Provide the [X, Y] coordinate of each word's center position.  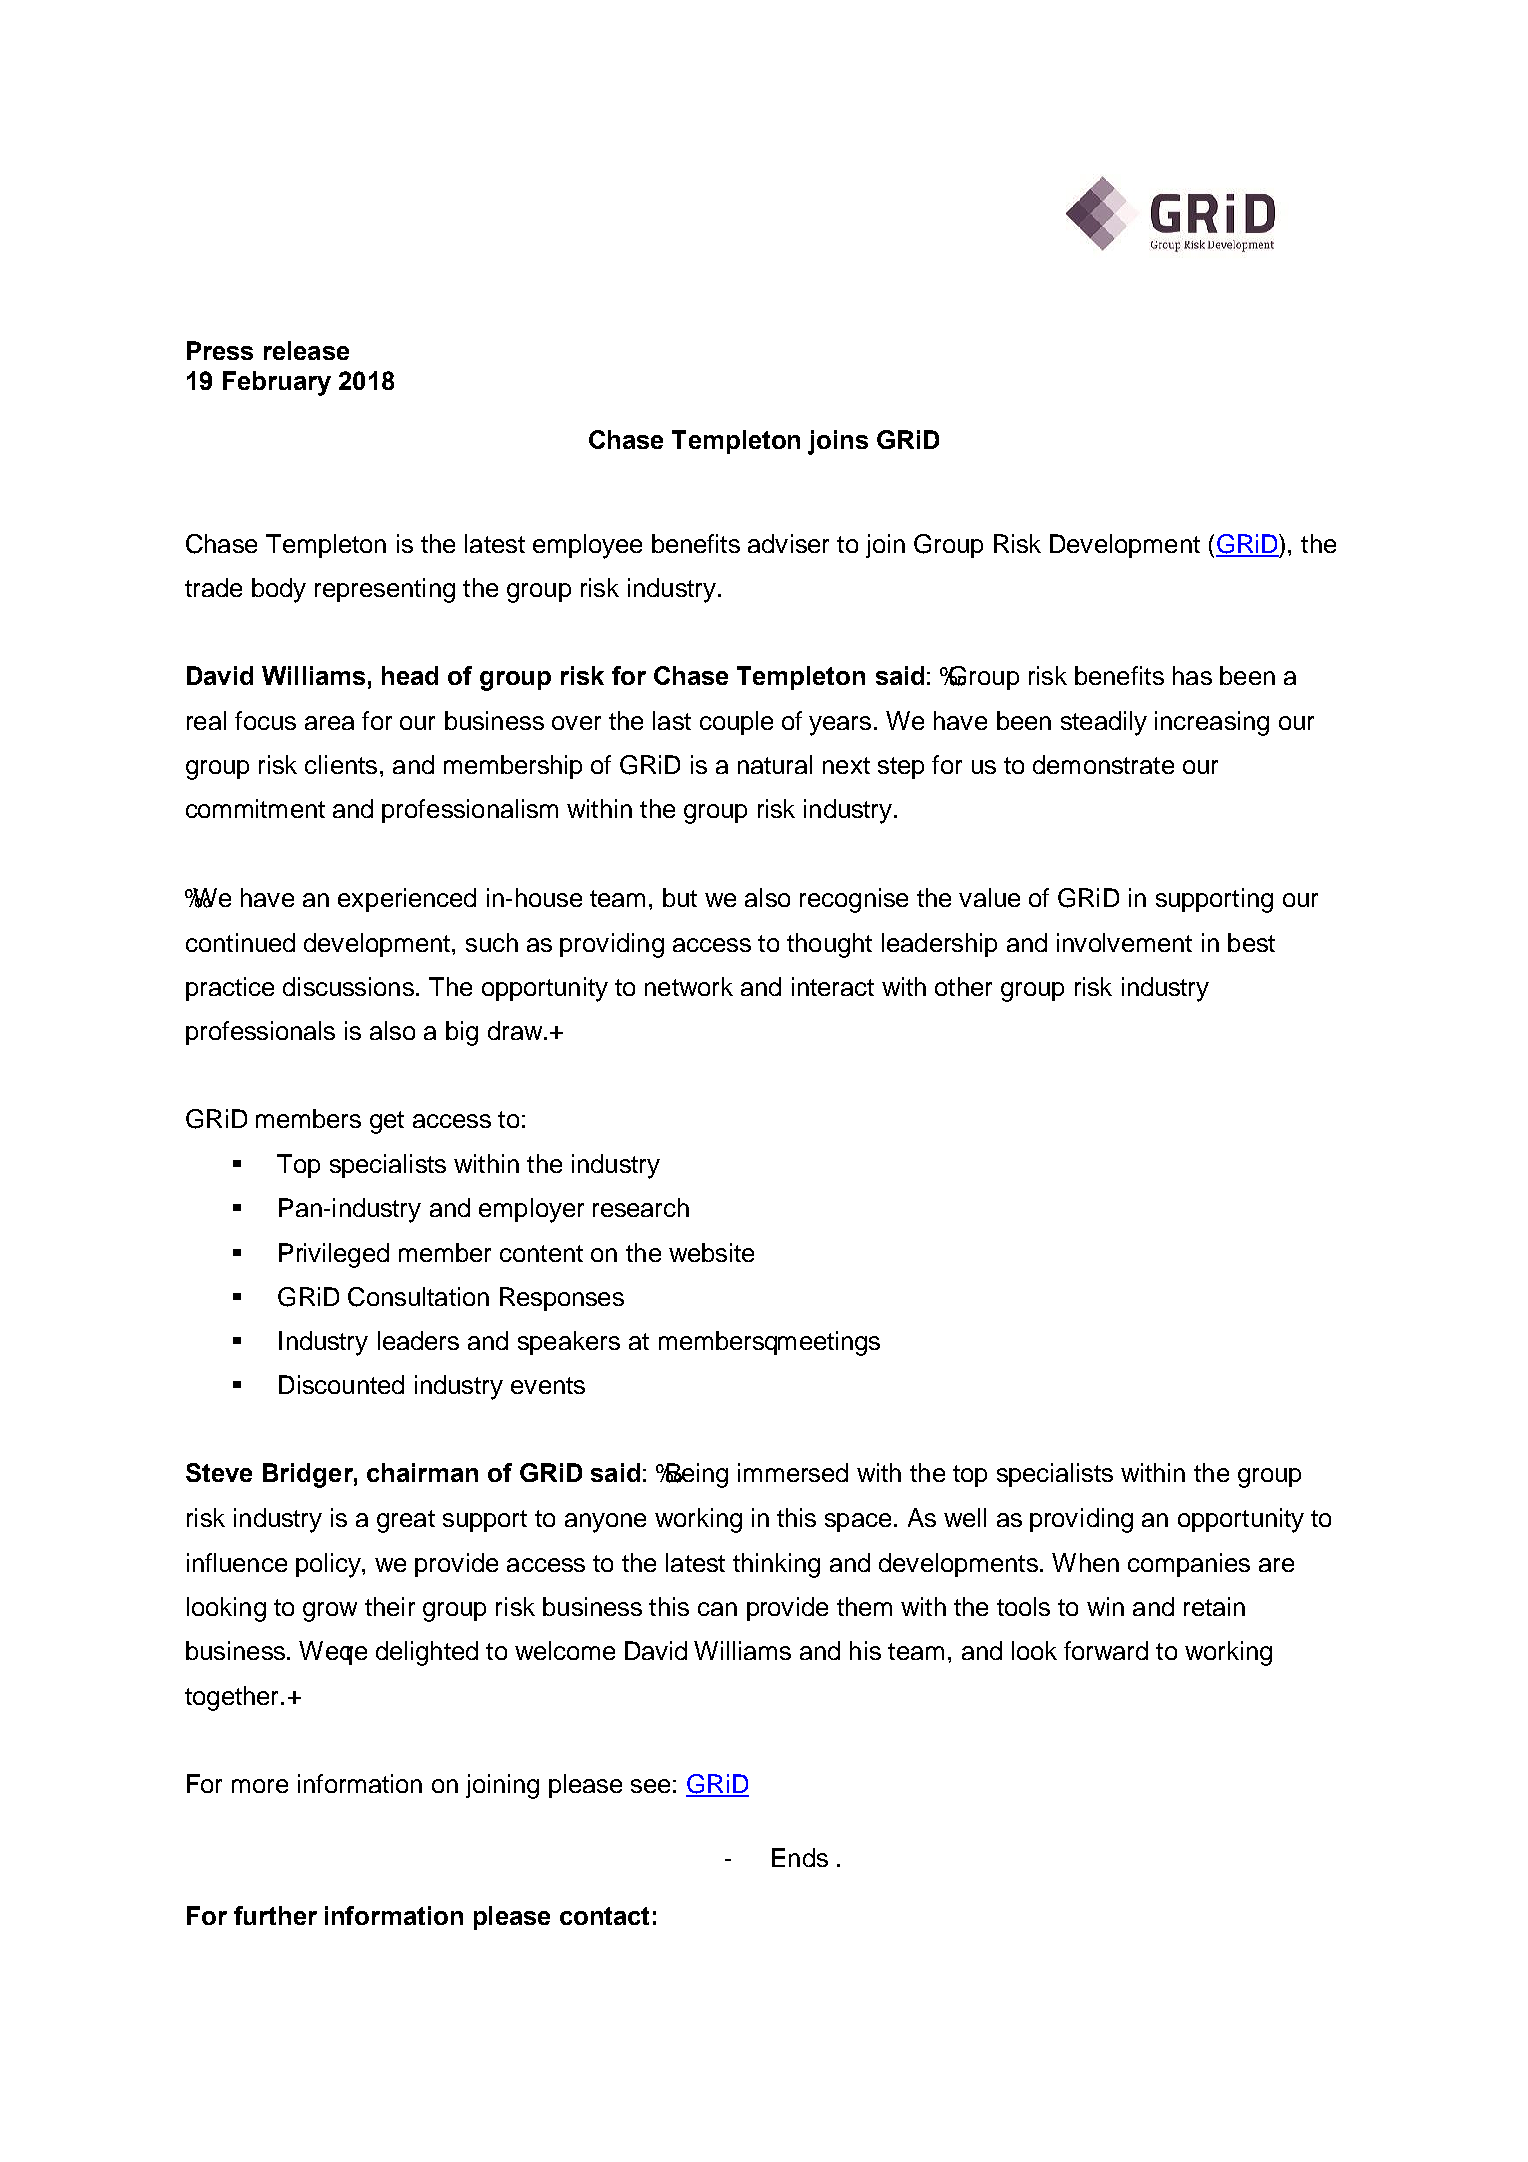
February [277, 383]
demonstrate [1103, 764]
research [641, 1207]
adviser [788, 543]
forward [1106, 1650]
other [963, 986]
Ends [800, 1857]
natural [775, 764]
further [275, 1915]
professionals [260, 1033]
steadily [1104, 723]
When [1085, 1562]
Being [696, 1475]
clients [341, 764]
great [406, 1521]
